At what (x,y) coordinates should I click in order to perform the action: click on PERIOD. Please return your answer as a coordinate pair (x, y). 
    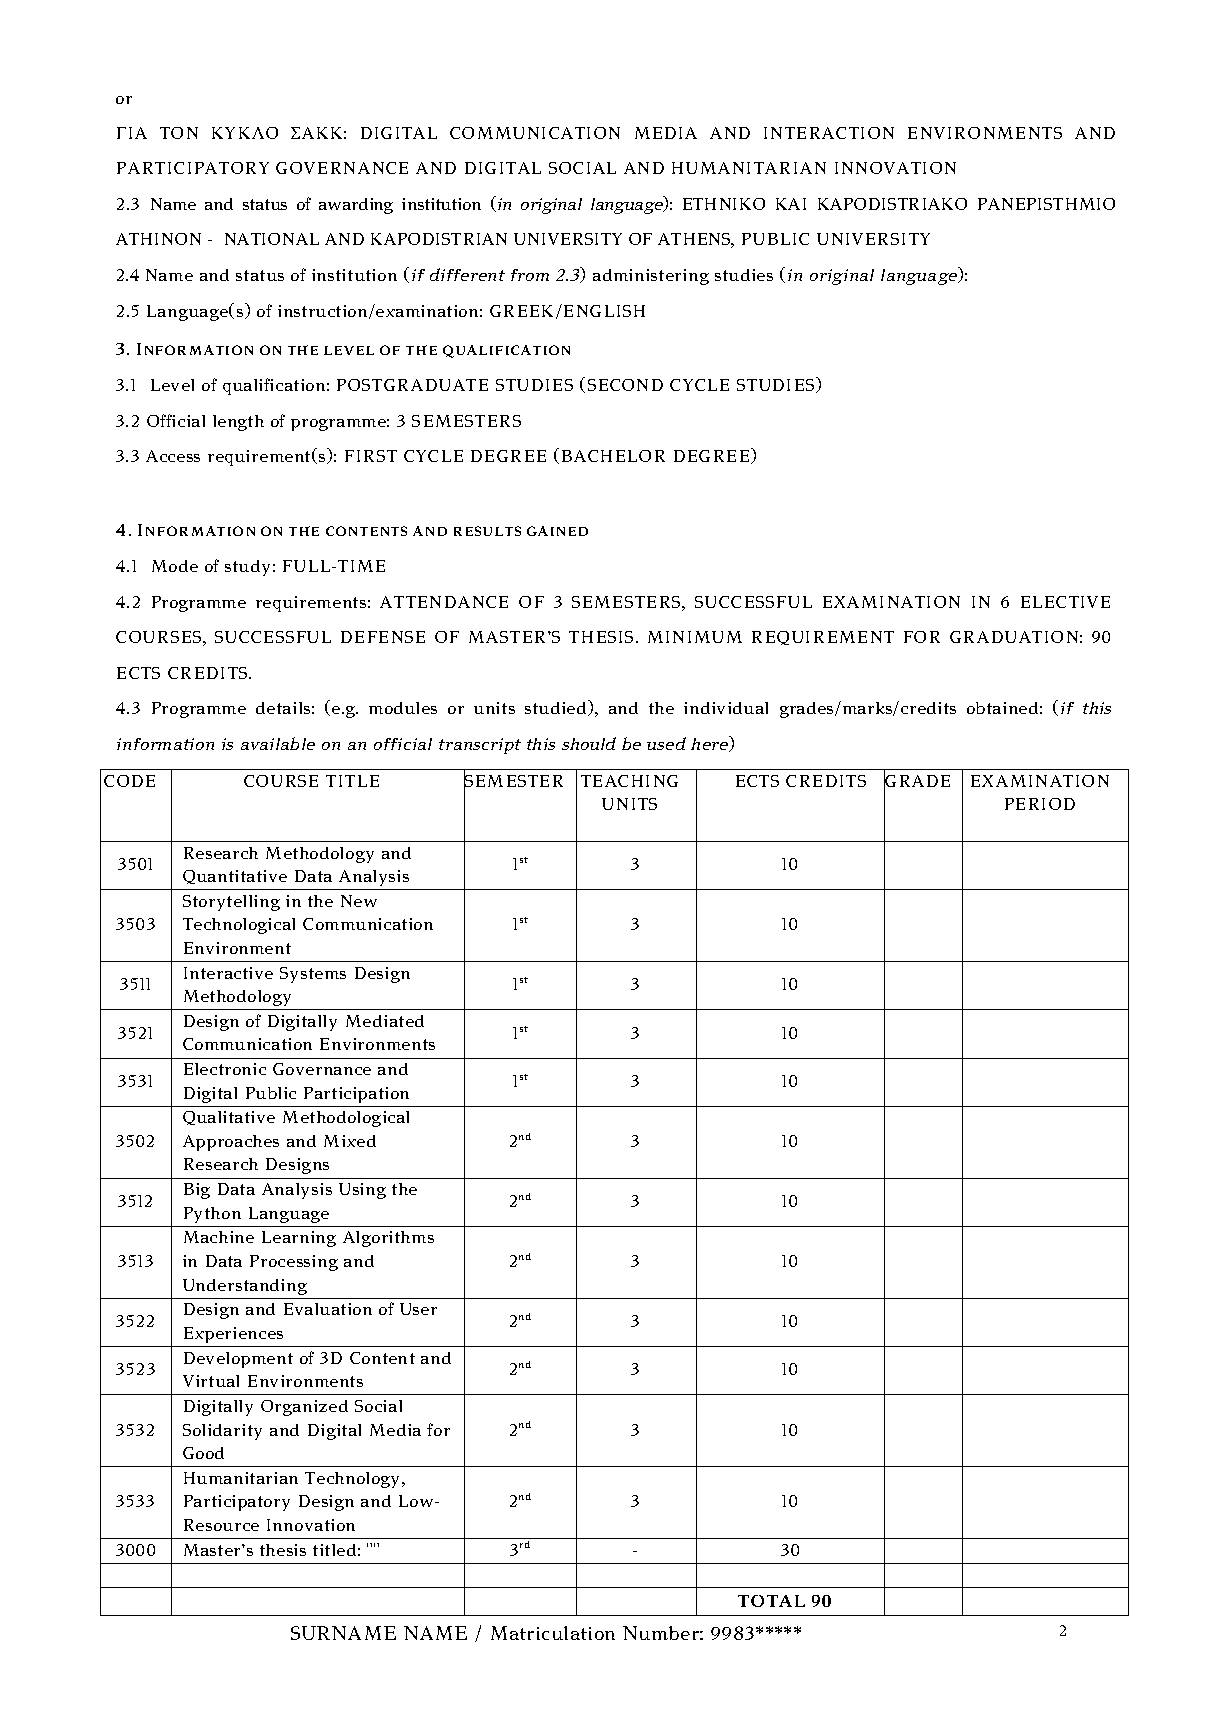
    Looking at the image, I should click on (1040, 804).
